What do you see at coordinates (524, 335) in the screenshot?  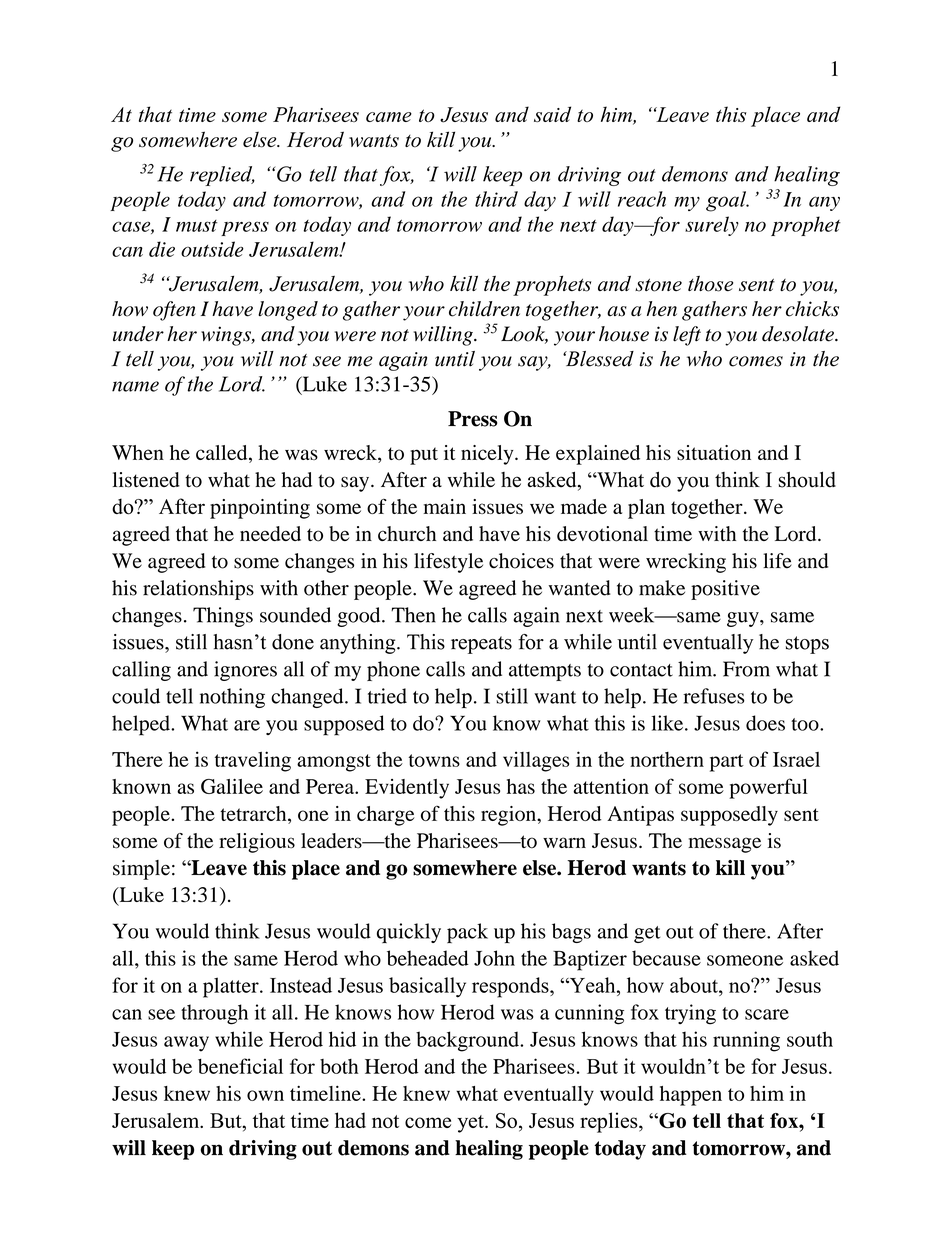 I see `Look` at bounding box center [524, 335].
